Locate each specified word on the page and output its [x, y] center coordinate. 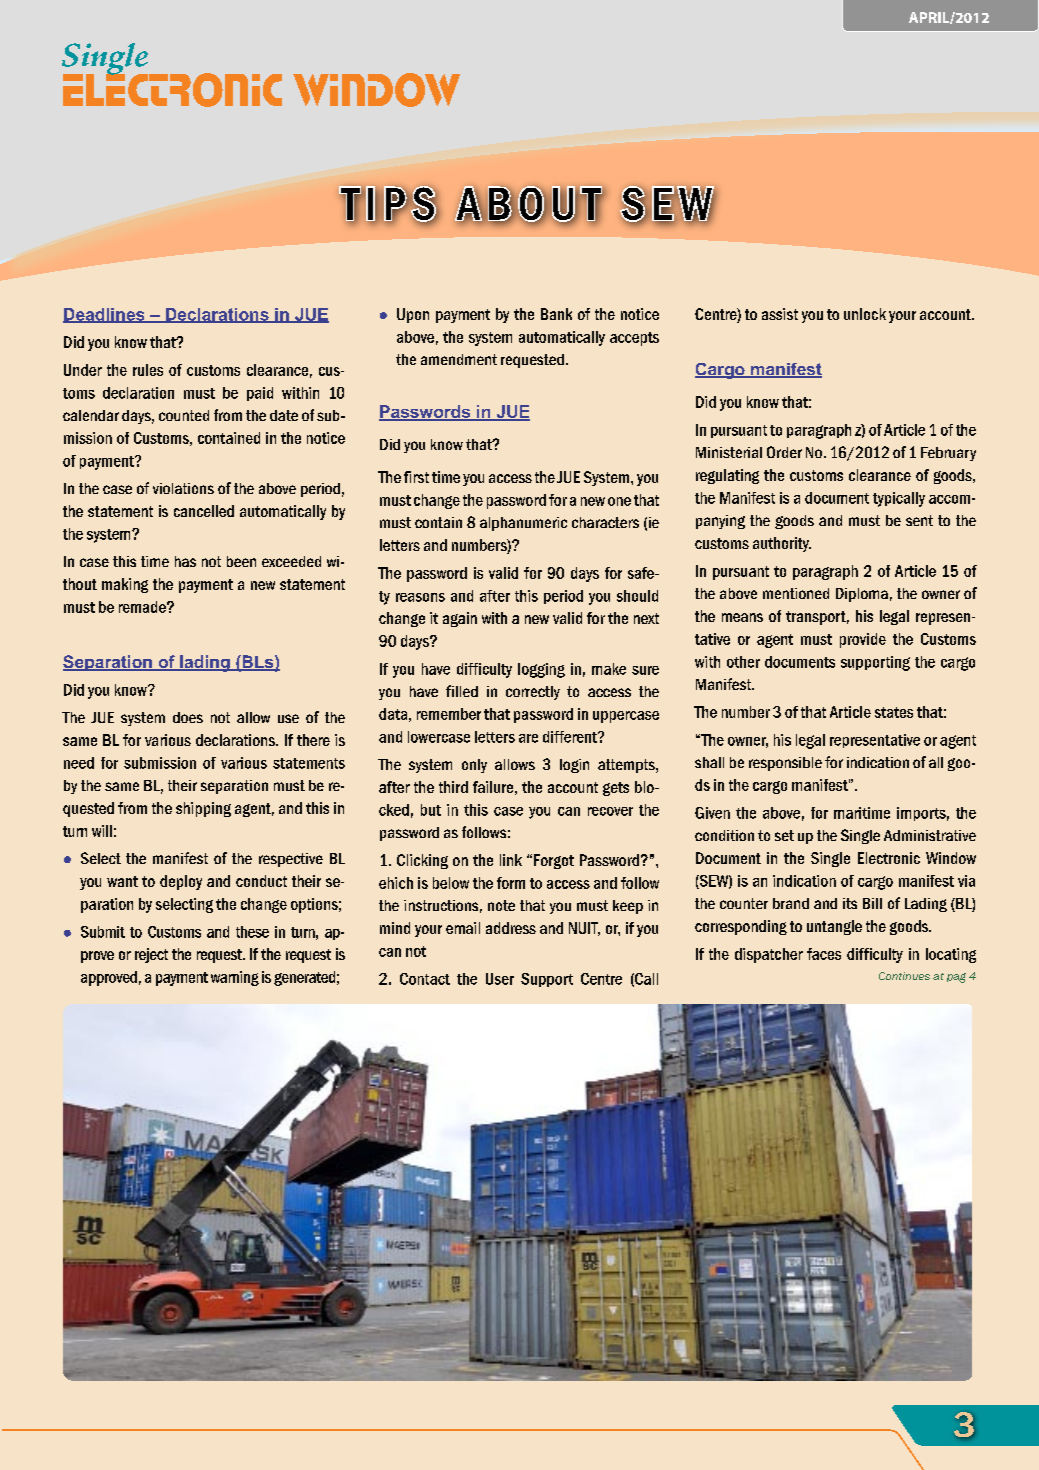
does [188, 717]
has [185, 561]
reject [151, 955]
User [500, 979]
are [528, 738]
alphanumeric [523, 524]
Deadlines [105, 315]
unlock [865, 314]
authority [782, 544]
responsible [785, 764]
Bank [556, 314]
